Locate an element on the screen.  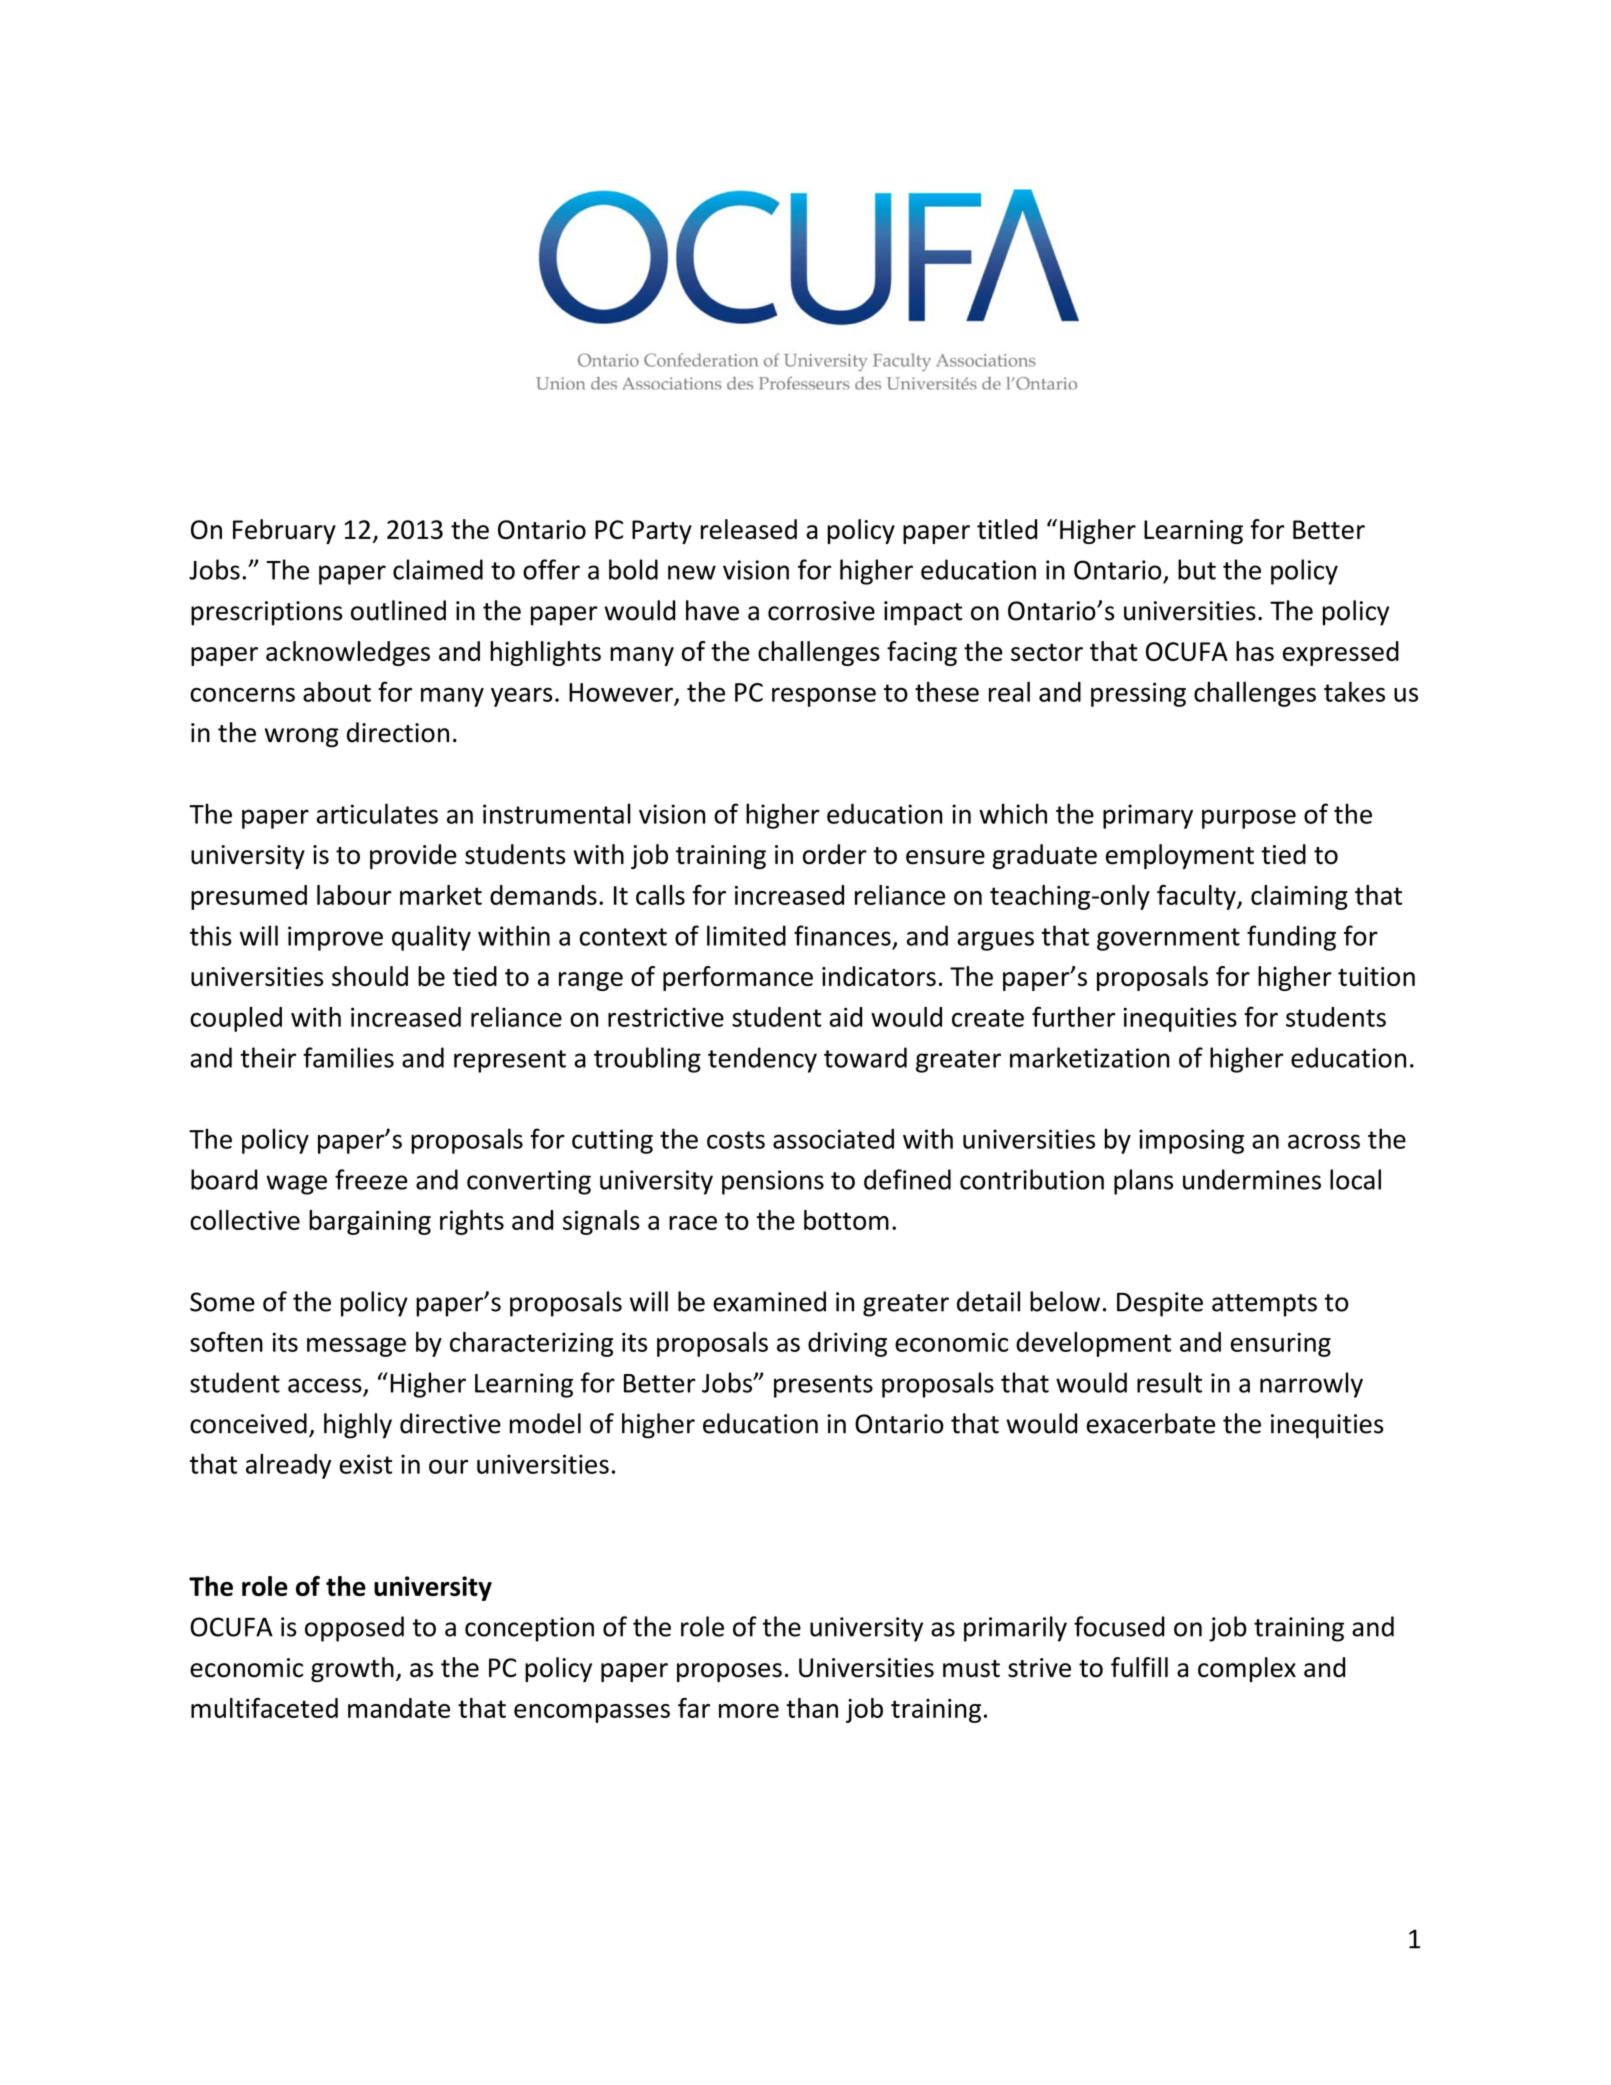
aid is located at coordinates (845, 1017).
